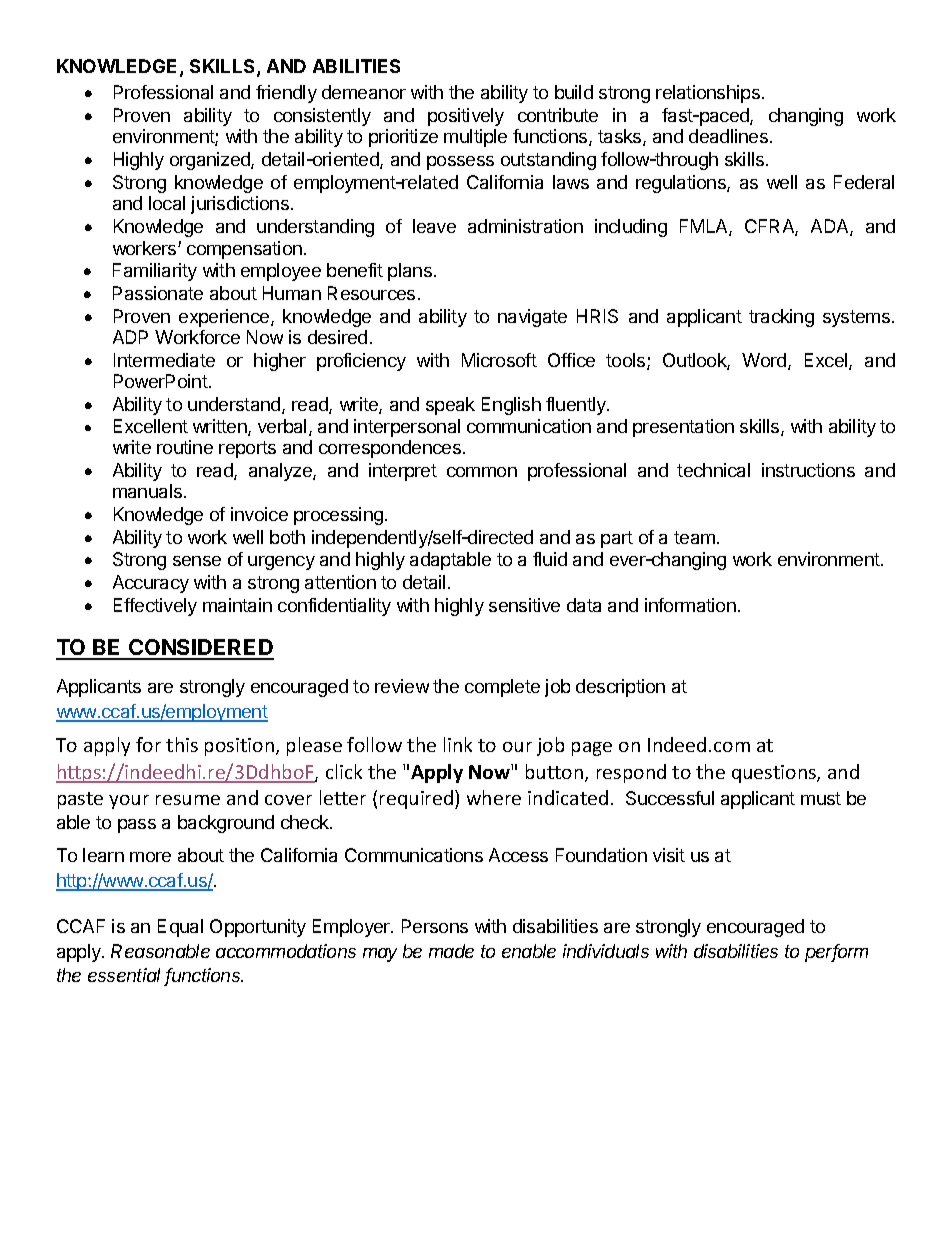 The image size is (952, 1233). What do you see at coordinates (200, 649) in the screenshot?
I see `CONSIDERED` at bounding box center [200, 649].
